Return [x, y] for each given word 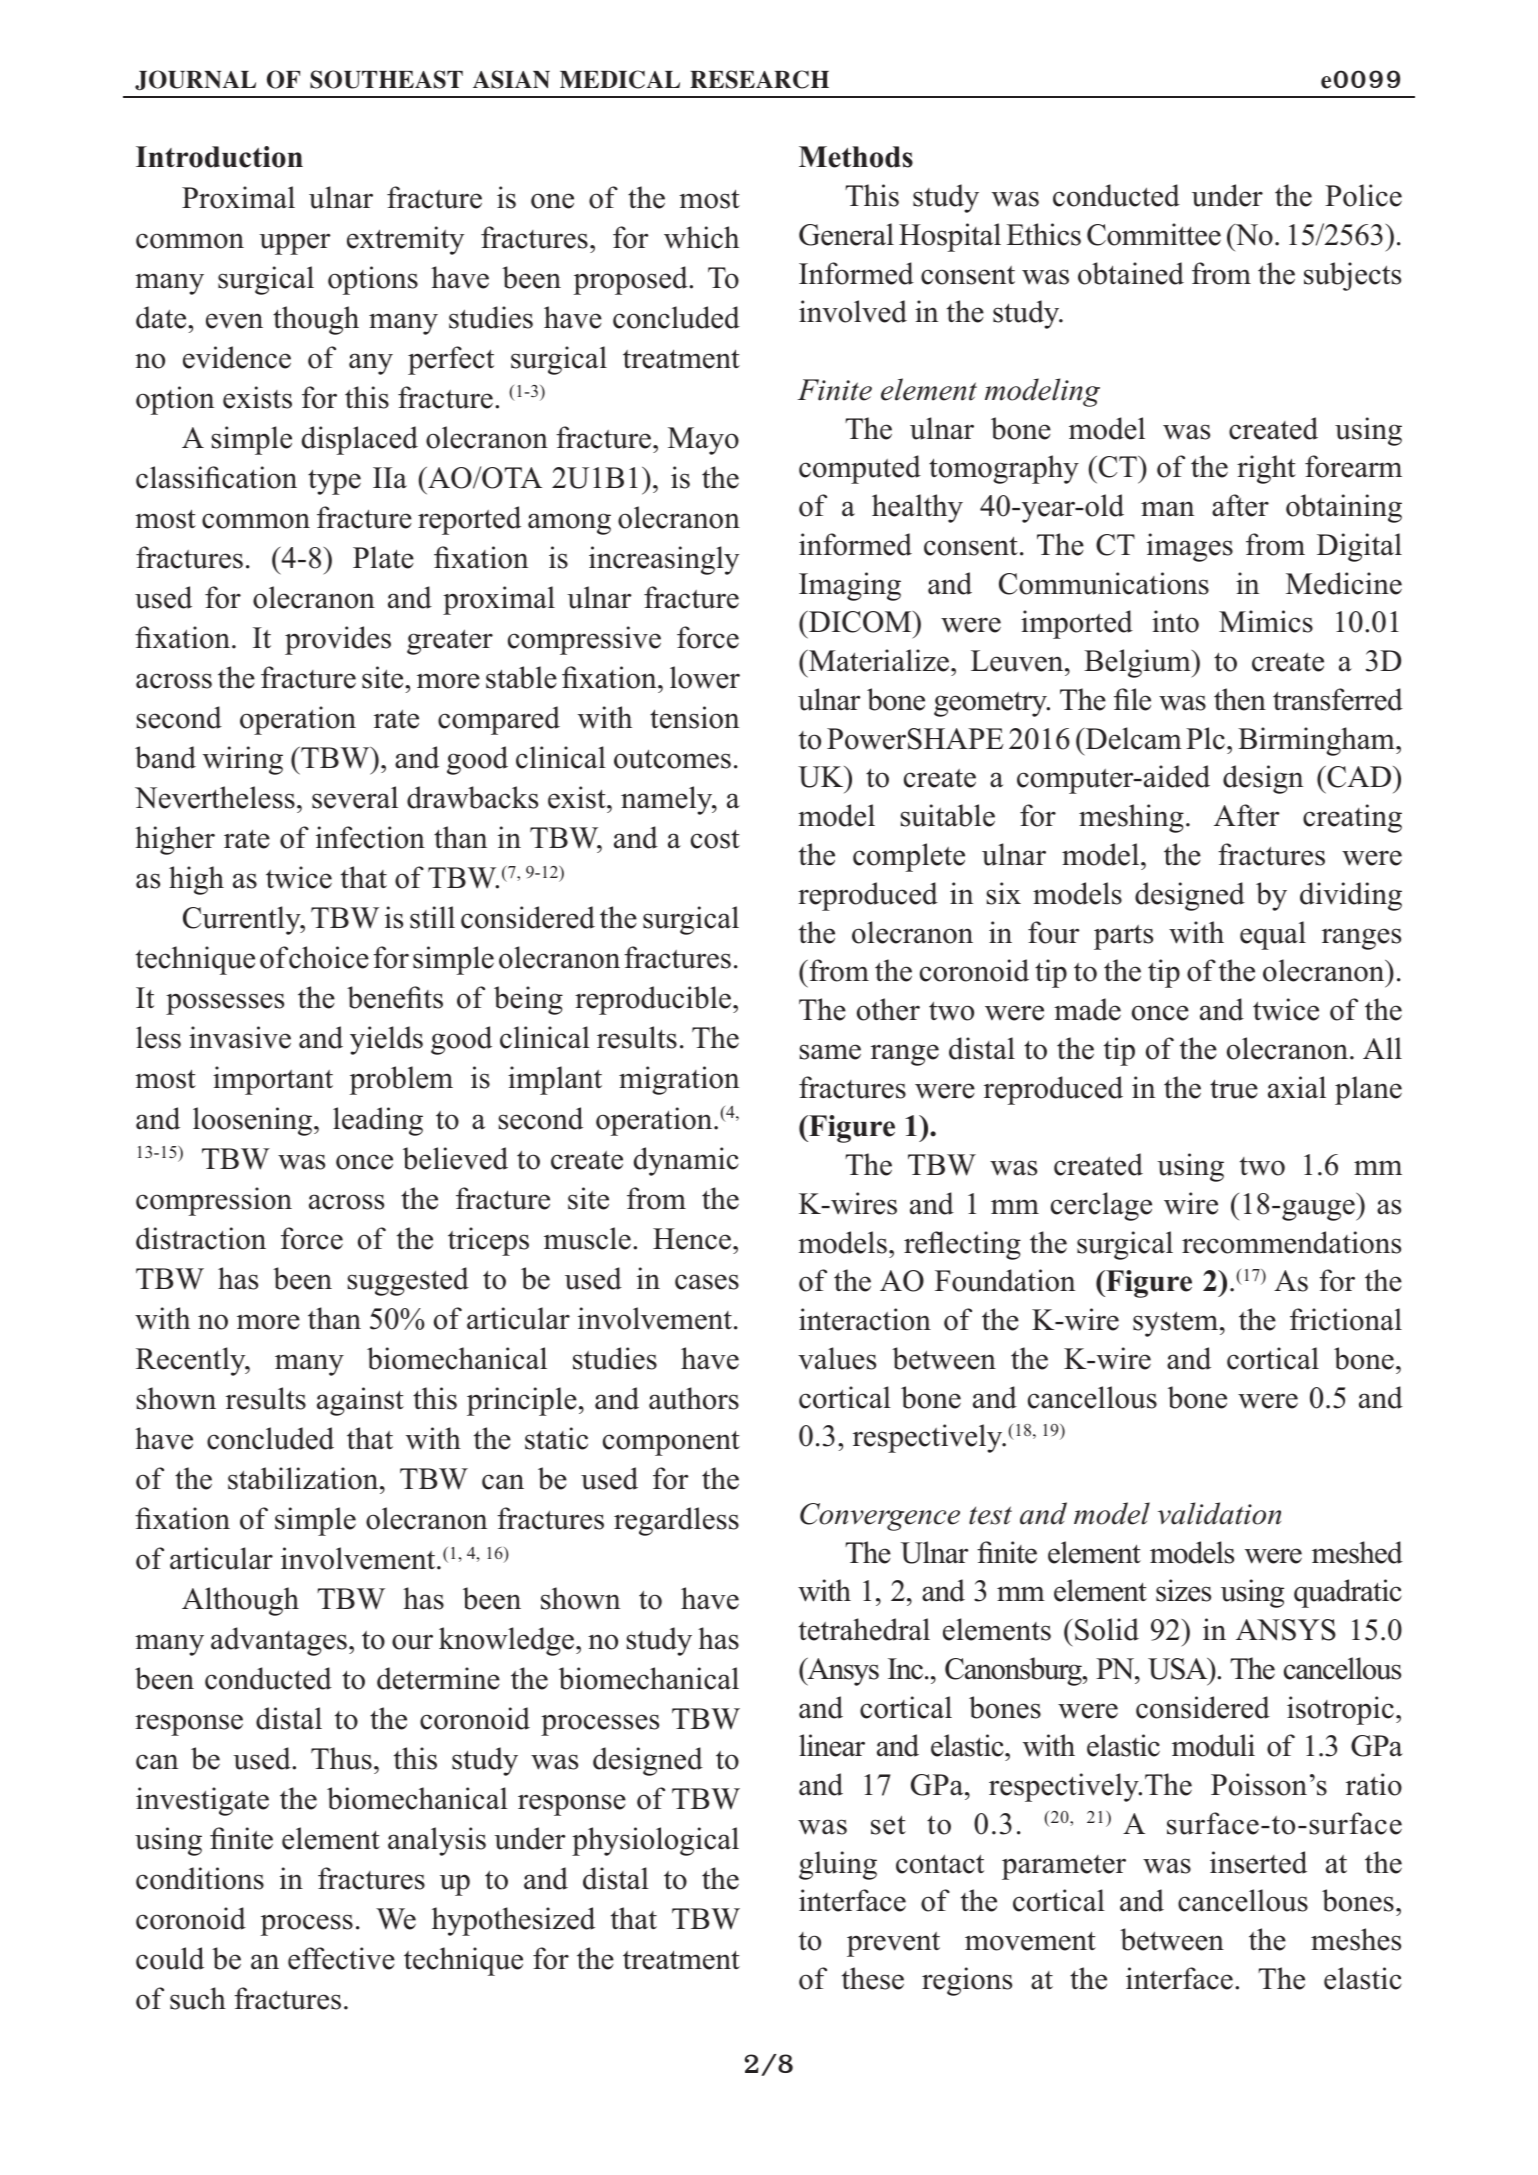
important [273, 1080]
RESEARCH [759, 79]
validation [1219, 1513]
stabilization [304, 1478]
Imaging [850, 586]
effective [341, 1958]
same [830, 1052]
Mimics [1266, 621]
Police [1363, 195]
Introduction [219, 157]
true [1234, 1089]
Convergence [880, 1517]
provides [338, 640]
